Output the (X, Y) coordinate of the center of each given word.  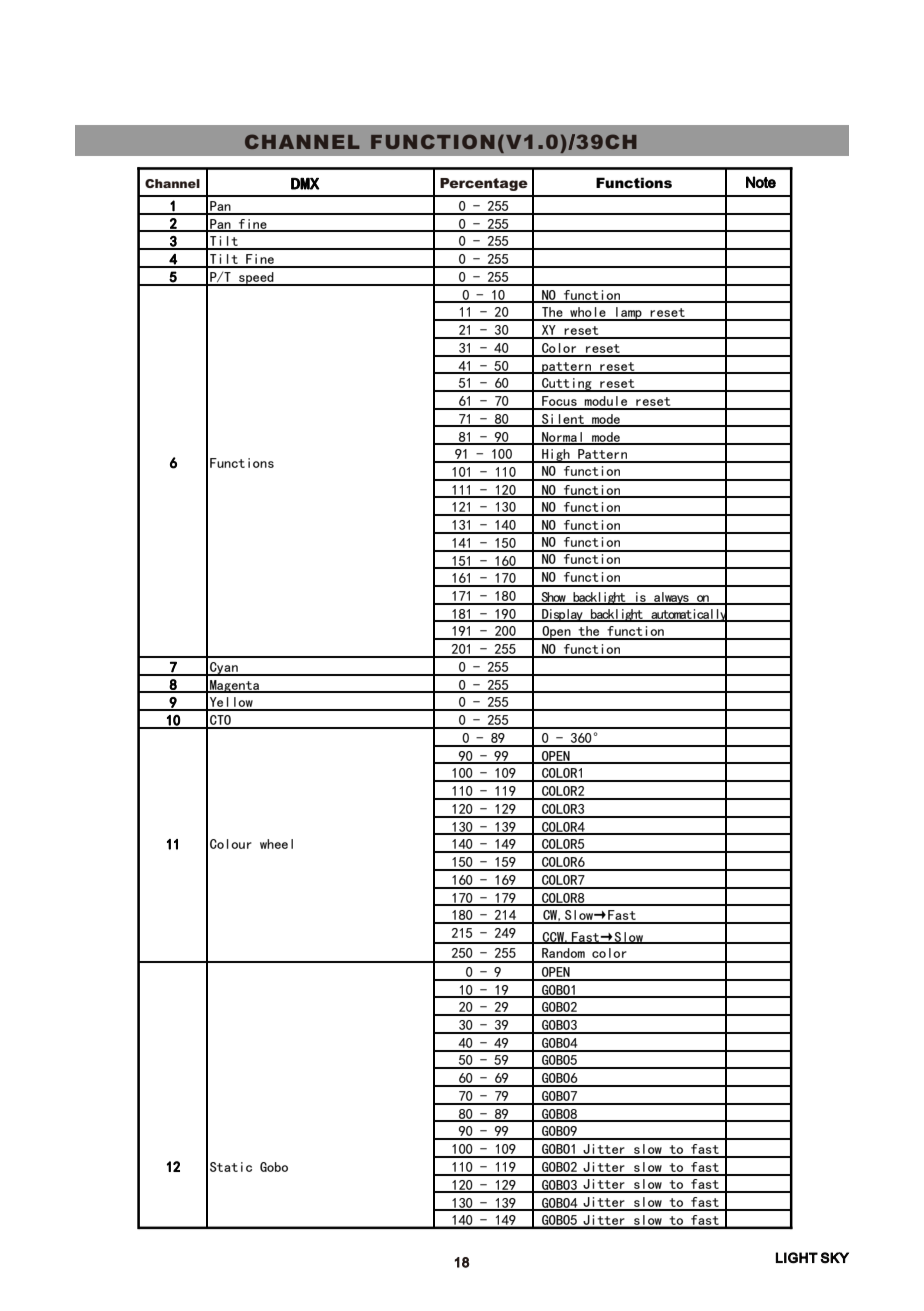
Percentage (484, 184)
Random (563, 953)
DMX (305, 184)
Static (231, 1167)
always (671, 598)
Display (562, 615)
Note (761, 182)
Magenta (235, 686)
